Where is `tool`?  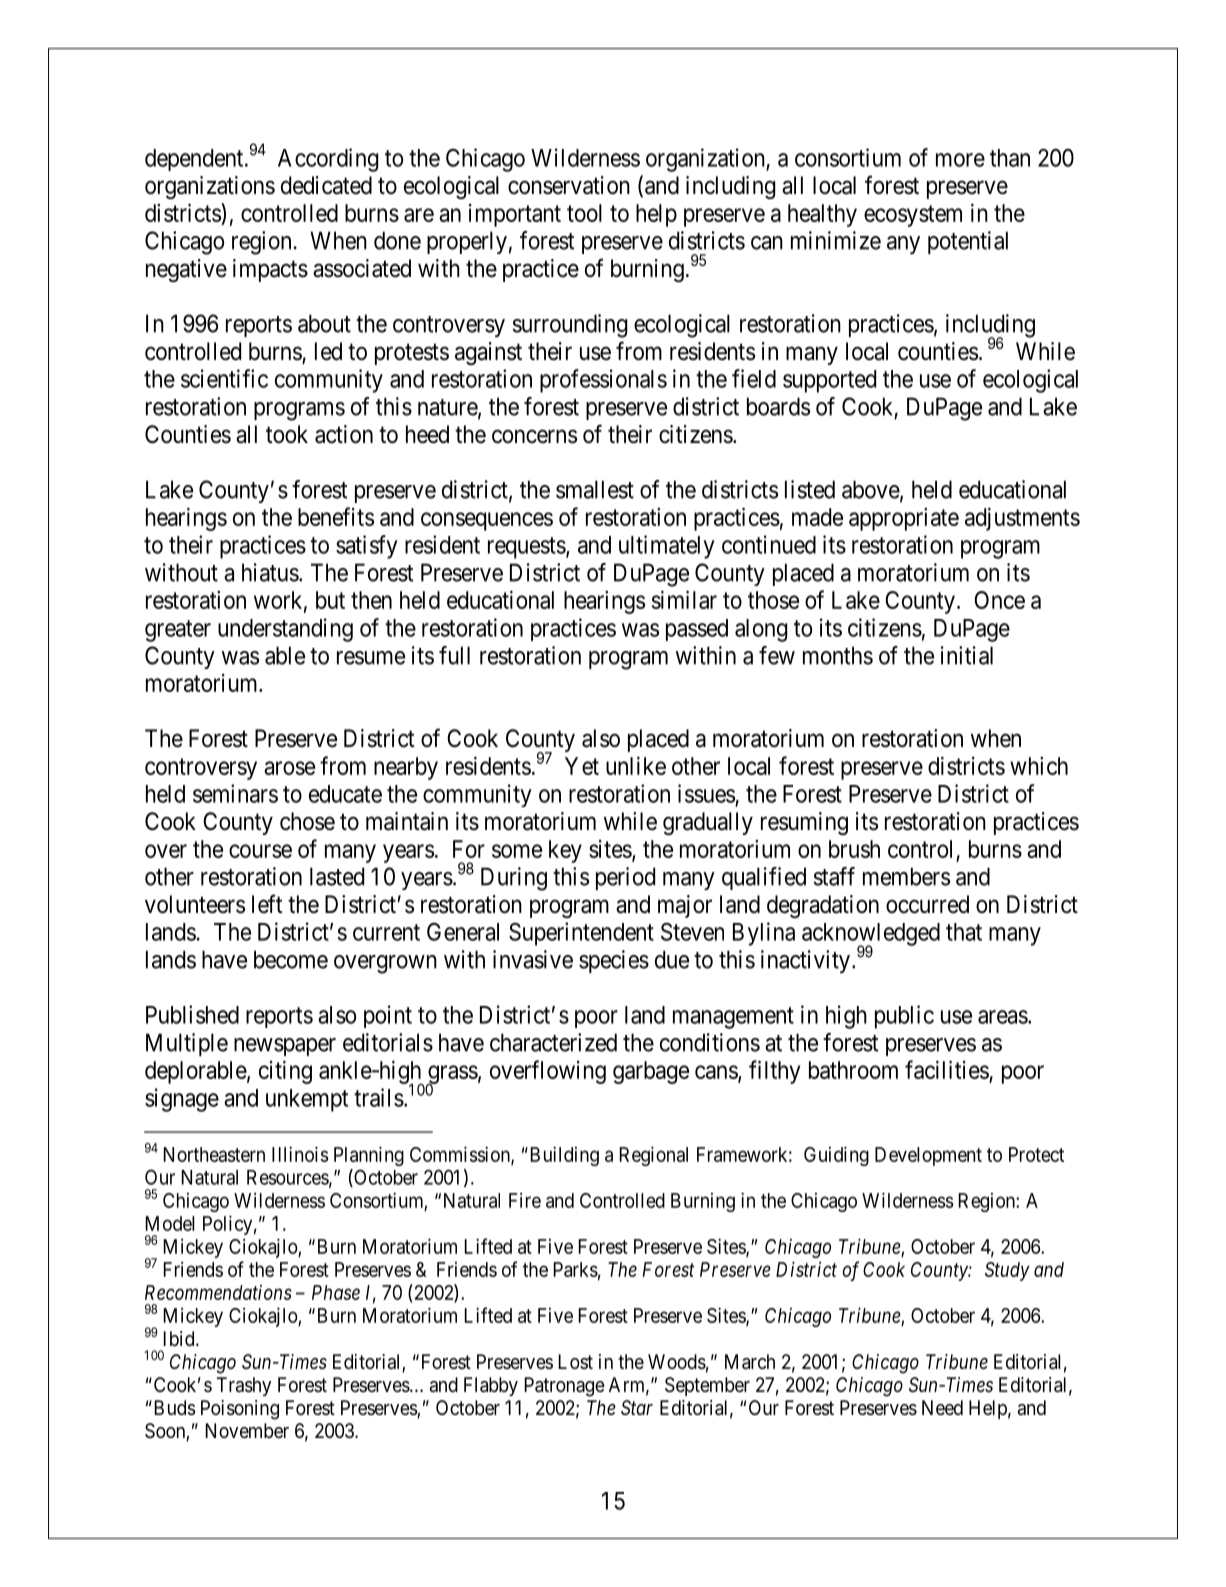 tool is located at coordinates (584, 213).
